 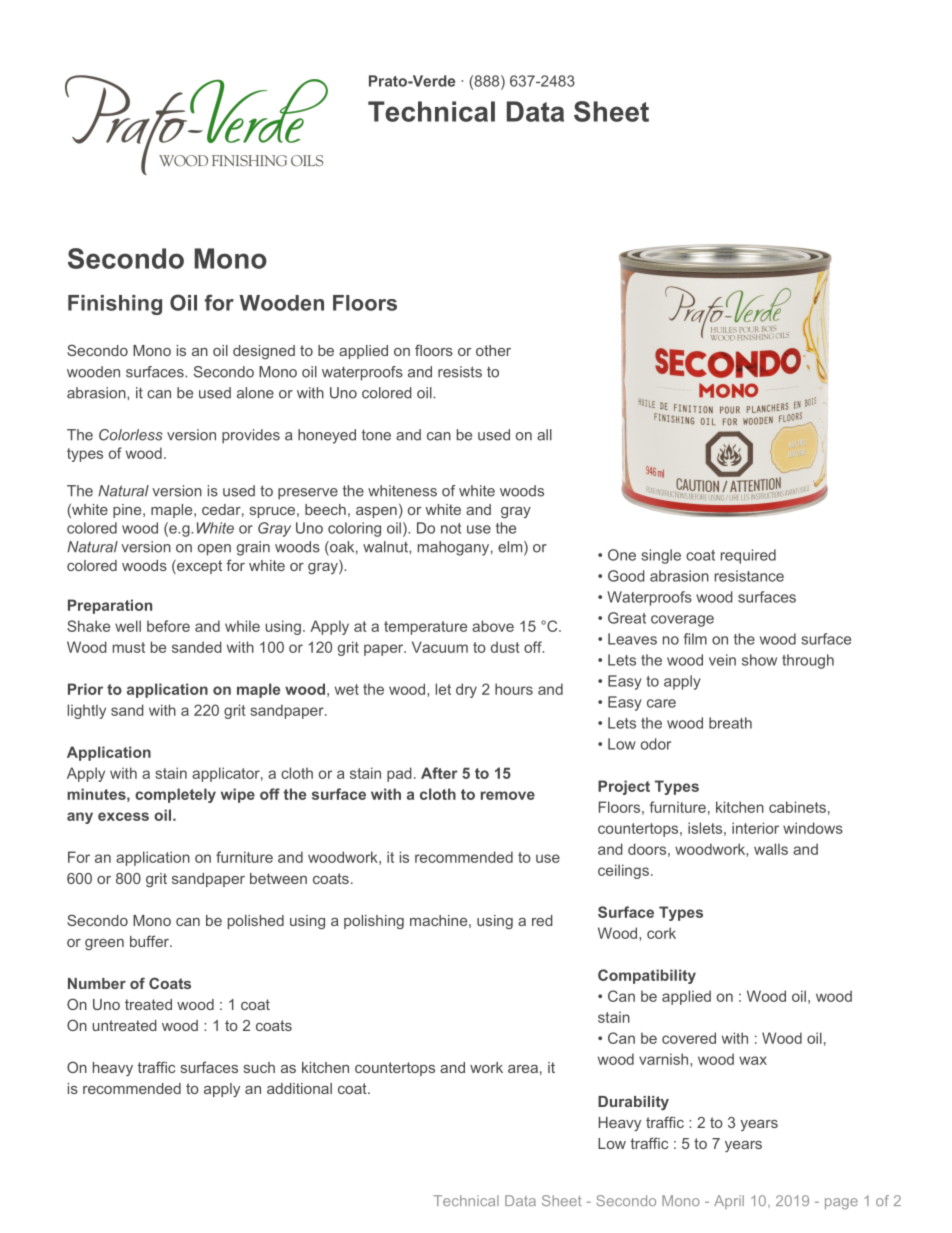 What do you see at coordinates (493, 350) in the screenshot?
I see `other` at bounding box center [493, 350].
